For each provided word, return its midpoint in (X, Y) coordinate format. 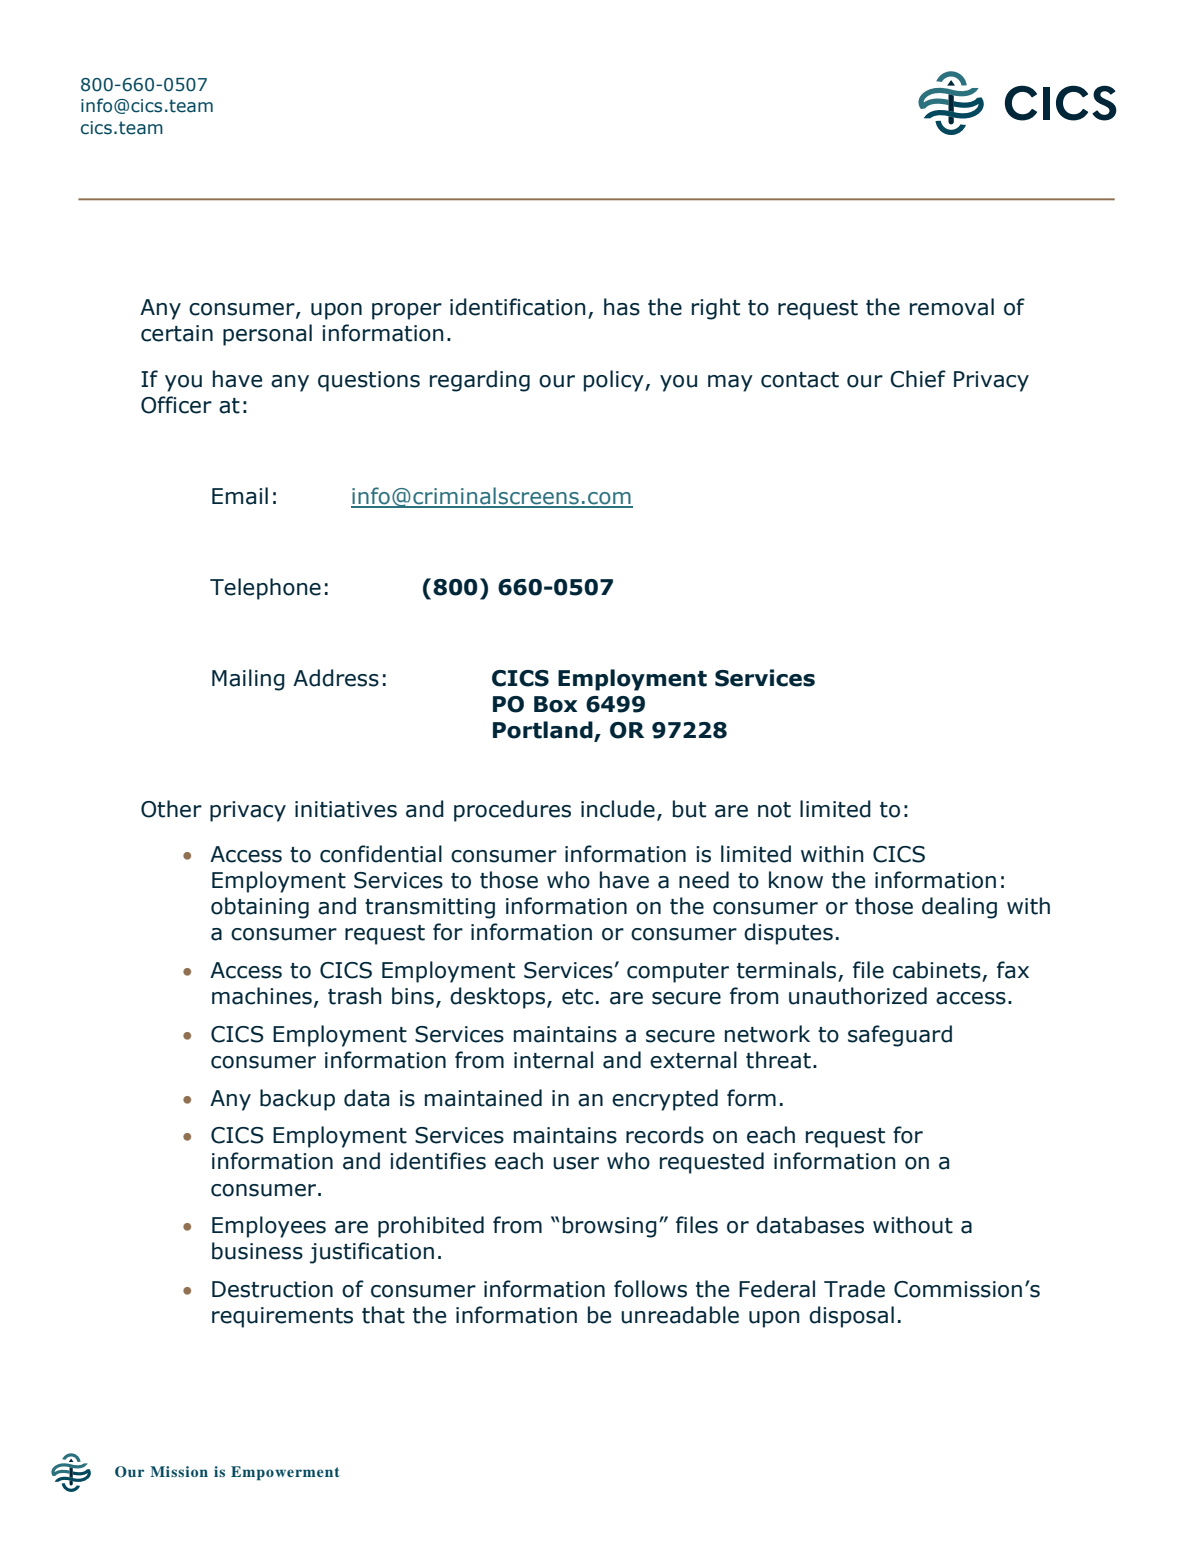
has (622, 307)
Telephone (265, 589)
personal (267, 335)
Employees (269, 1227)
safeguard (900, 1036)
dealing (959, 908)
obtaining (260, 908)
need (704, 880)
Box (556, 704)
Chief (918, 379)
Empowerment (285, 1473)
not (774, 810)
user (576, 1163)
